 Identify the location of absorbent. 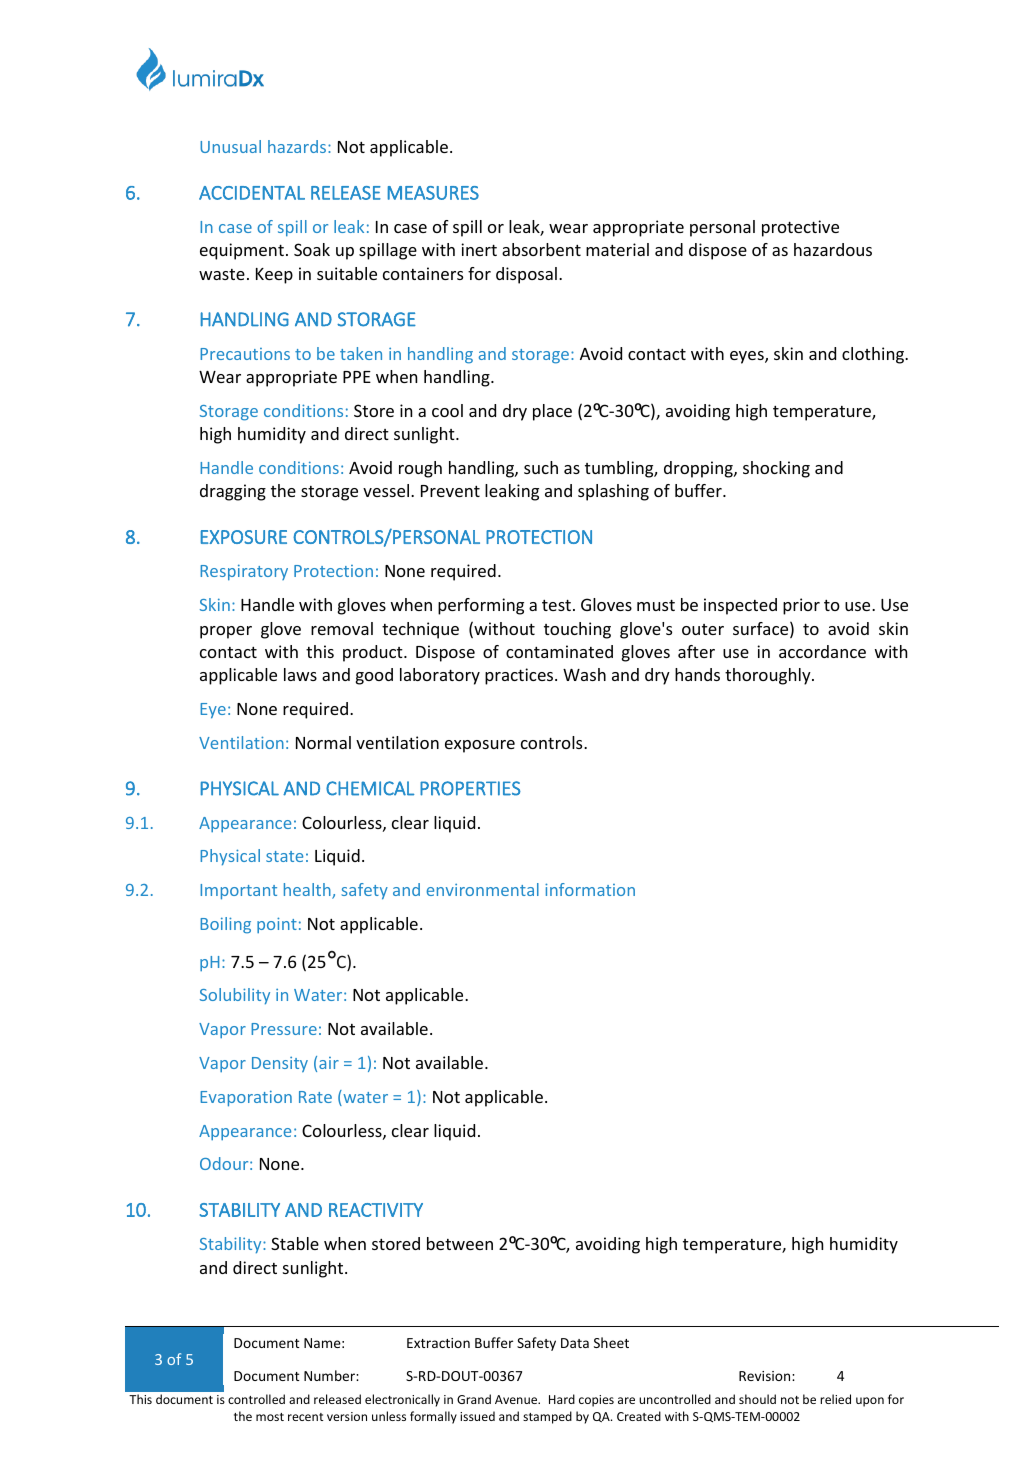
(541, 249).
